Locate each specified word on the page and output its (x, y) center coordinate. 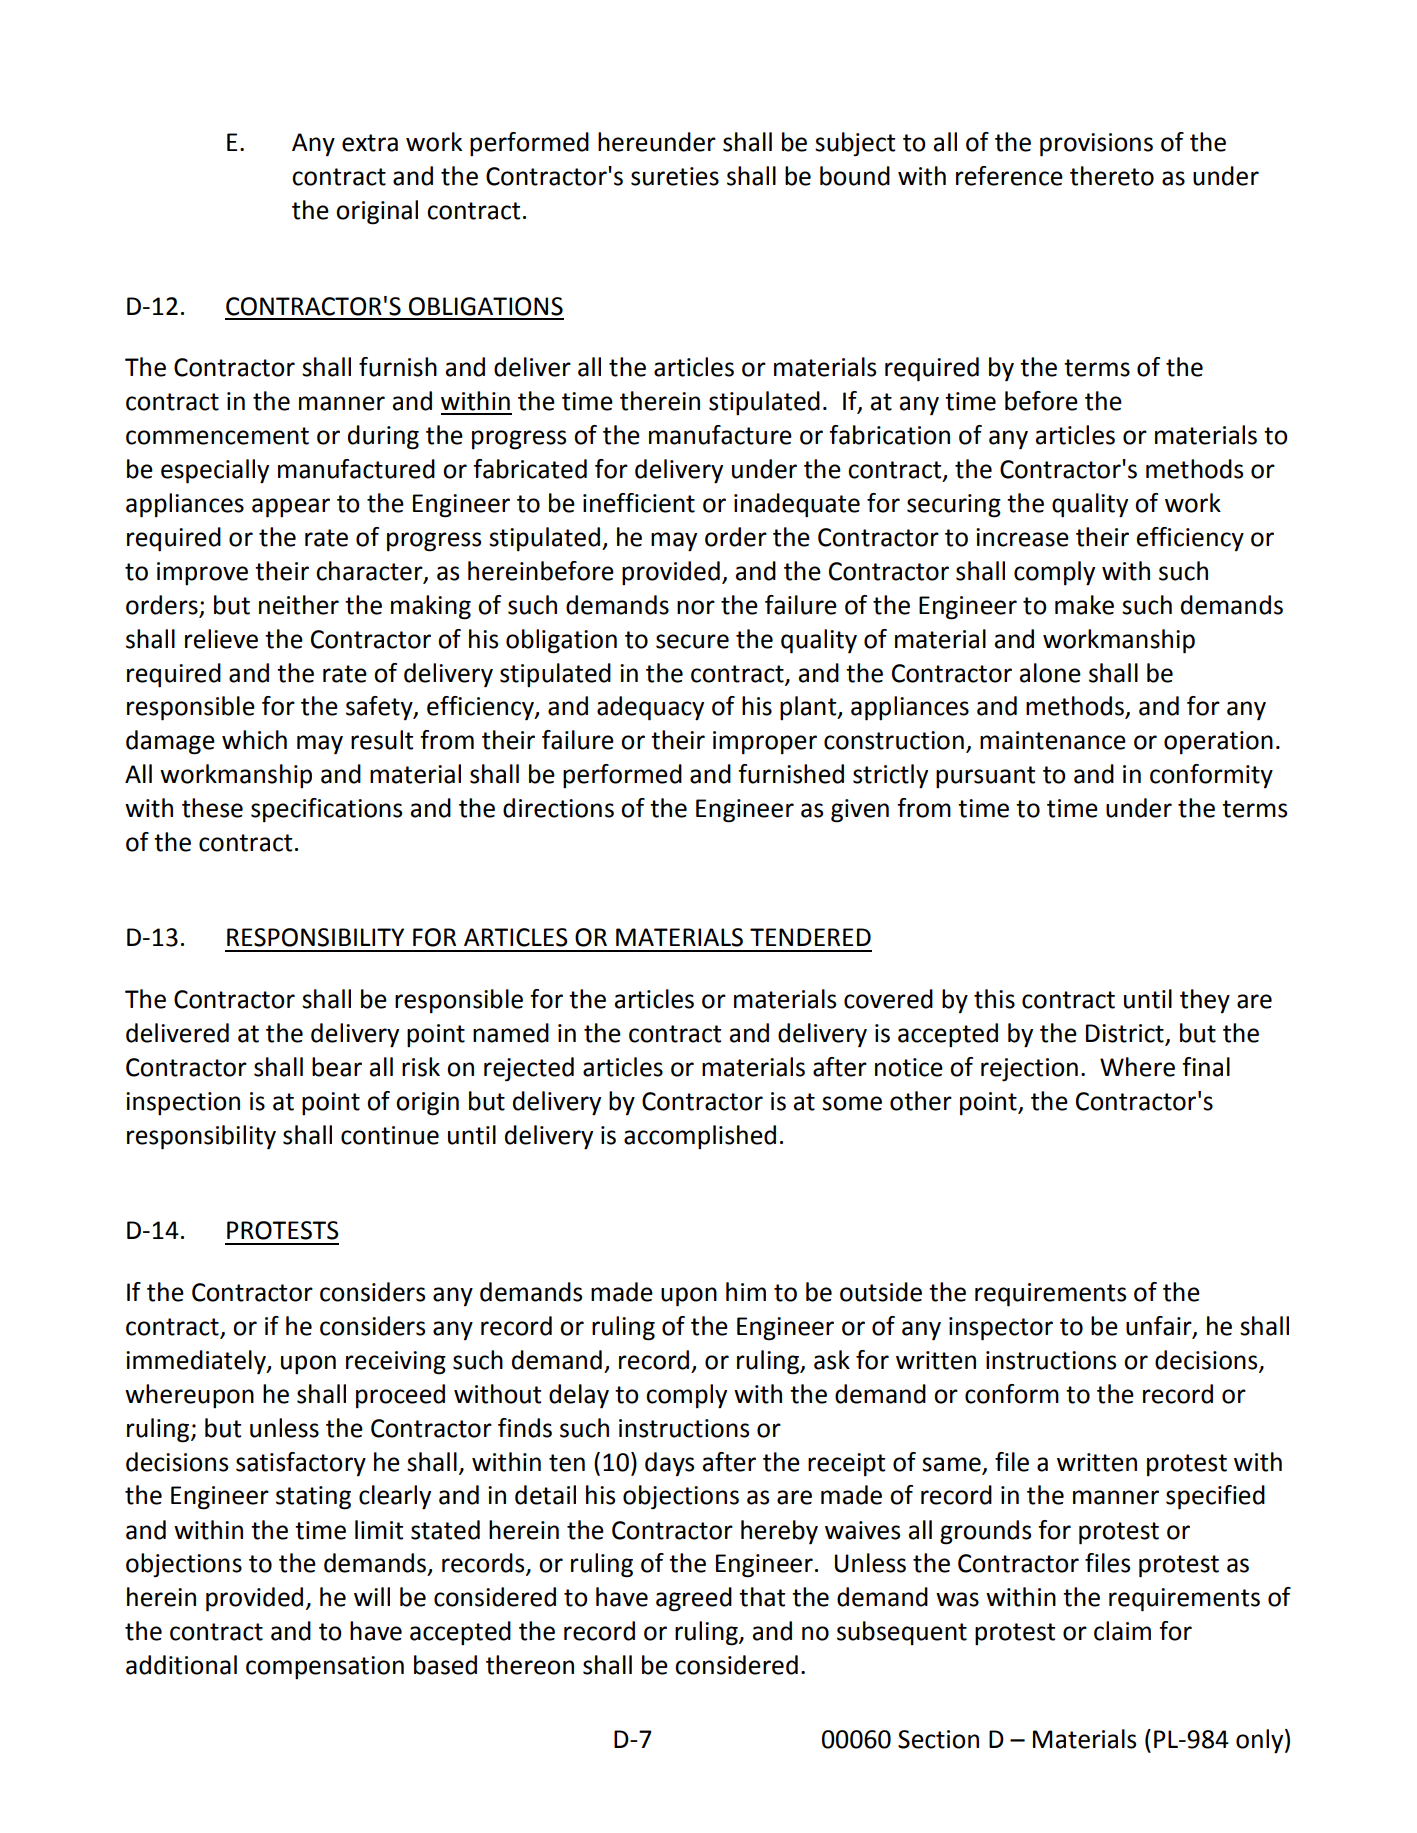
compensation (325, 1668)
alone (1050, 673)
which (254, 740)
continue (390, 1135)
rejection (1029, 1070)
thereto (1112, 176)
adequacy (650, 708)
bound (855, 176)
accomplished (700, 1137)
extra (370, 143)
